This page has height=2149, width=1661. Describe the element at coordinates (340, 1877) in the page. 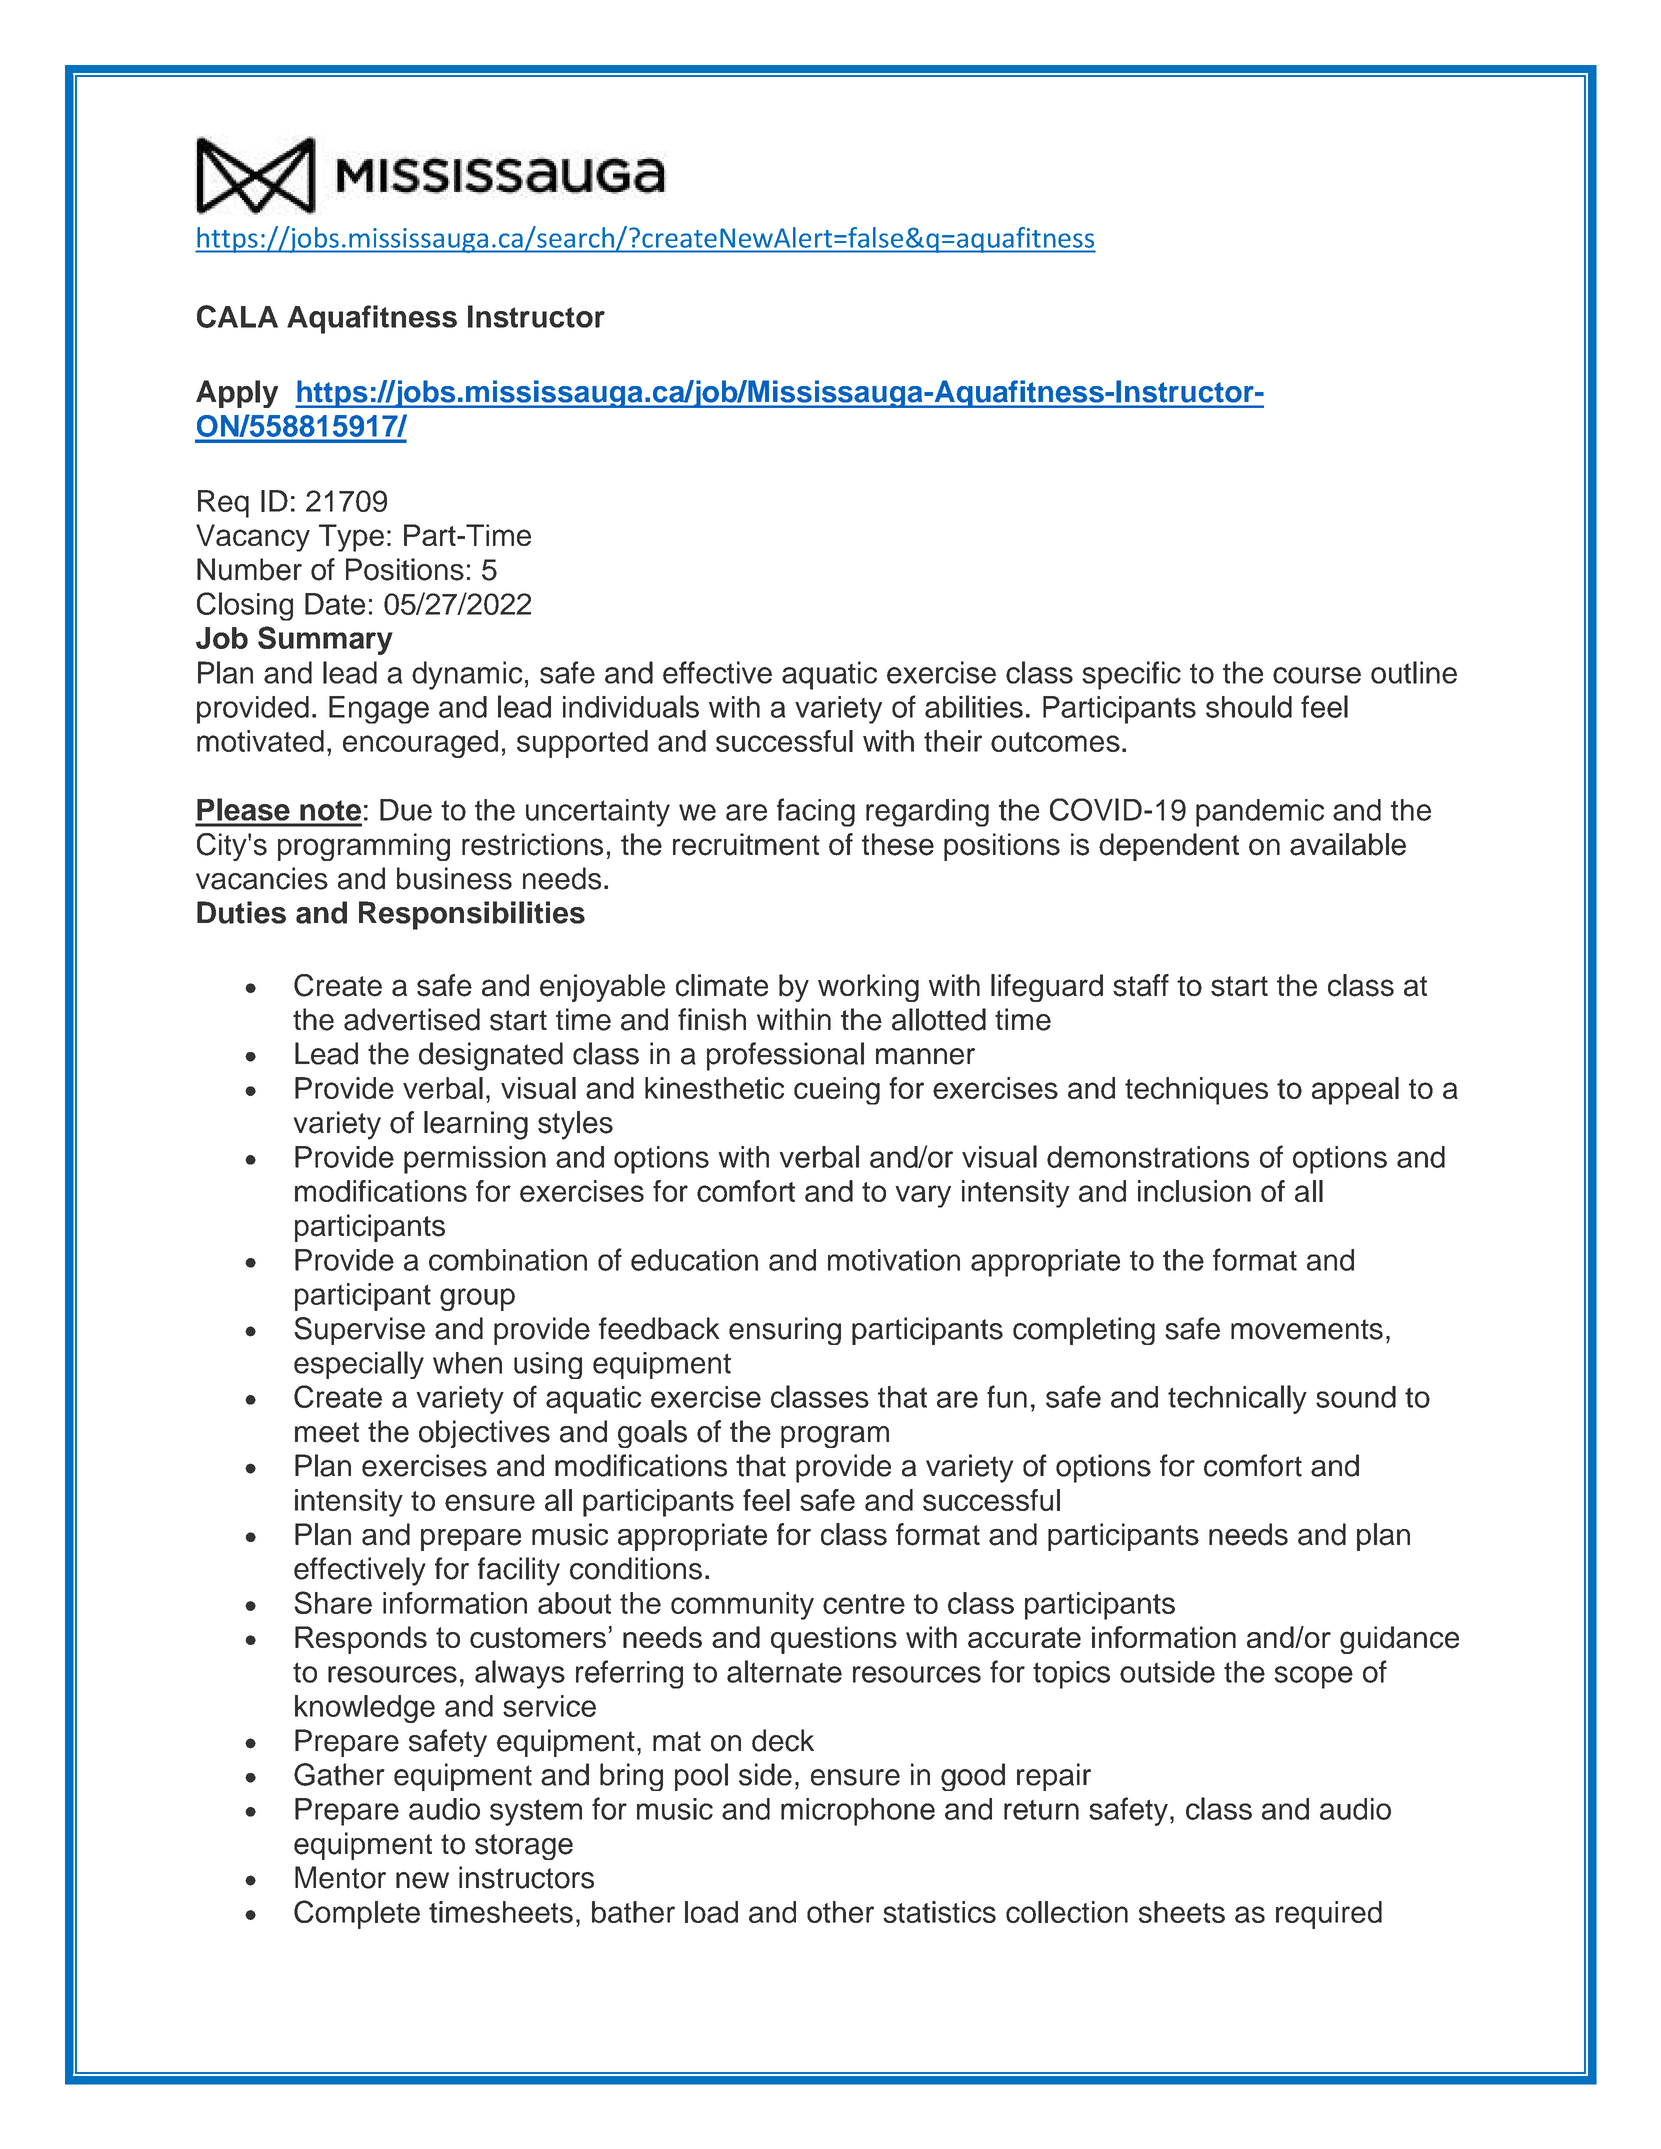

I see `Mentor` at that location.
